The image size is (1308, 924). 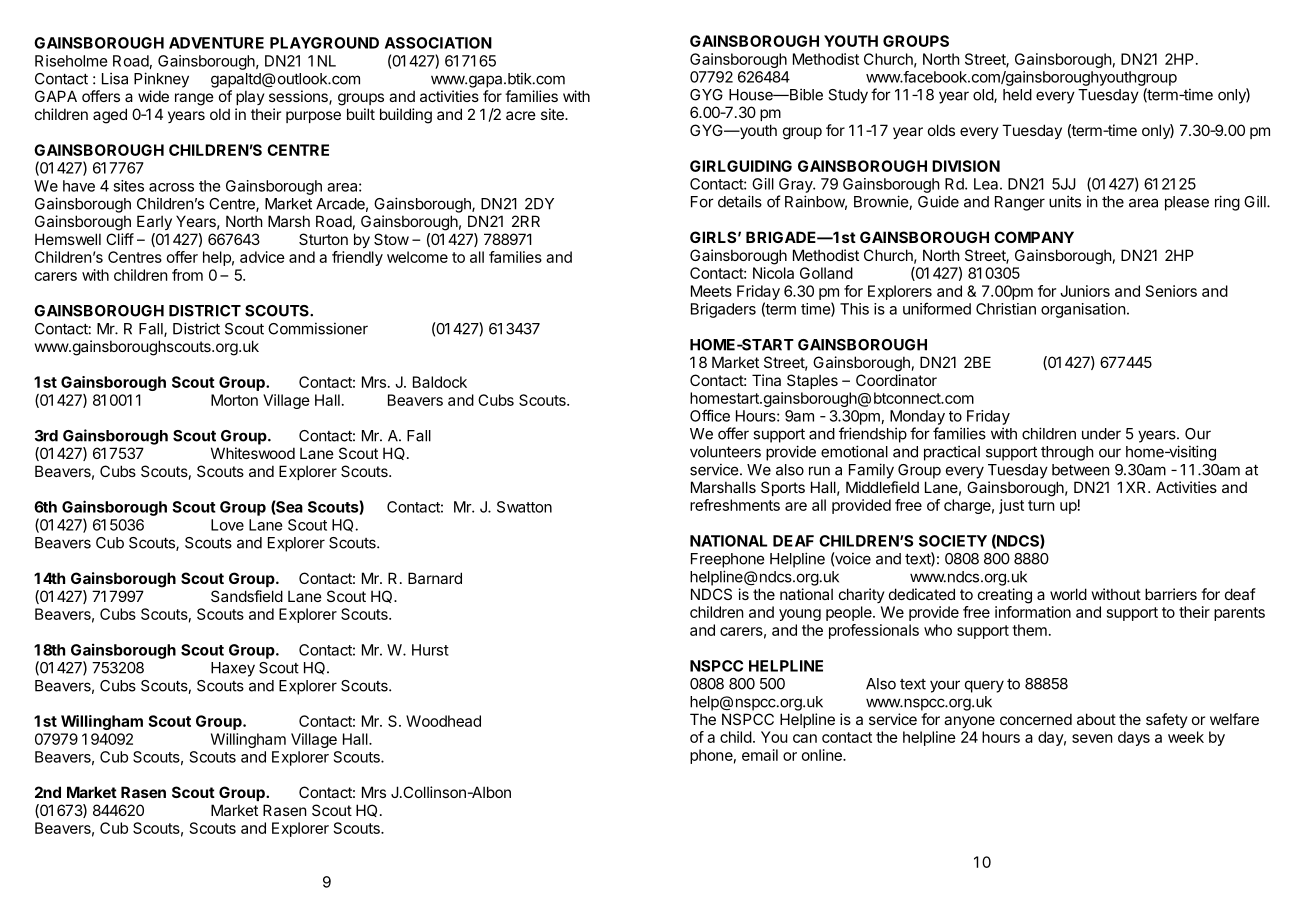 I want to click on assistance, so click(x=134, y=716).
